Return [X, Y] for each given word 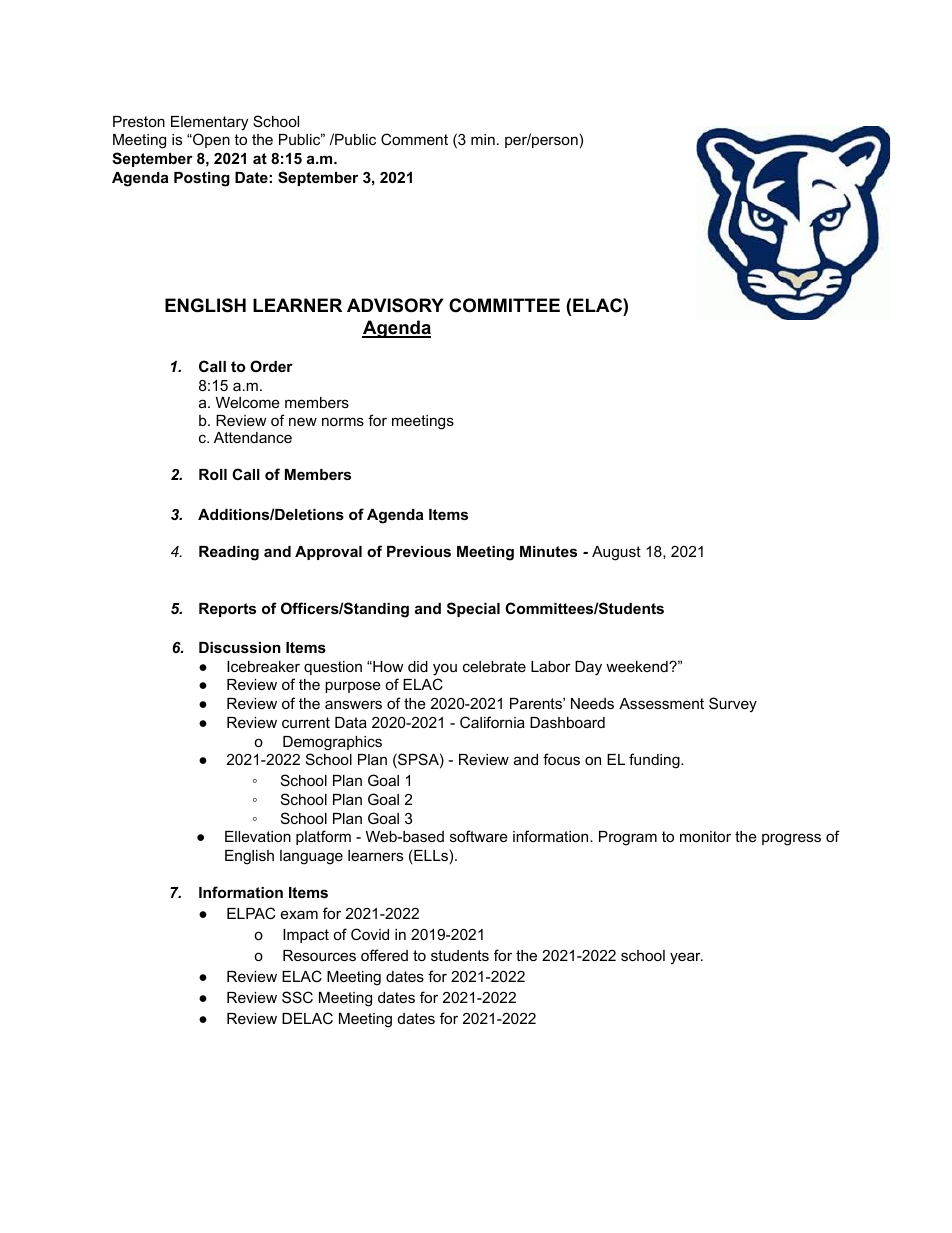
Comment [414, 139]
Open [210, 140]
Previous [419, 551]
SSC [297, 997]
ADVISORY [395, 305]
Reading [229, 553]
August [616, 553]
